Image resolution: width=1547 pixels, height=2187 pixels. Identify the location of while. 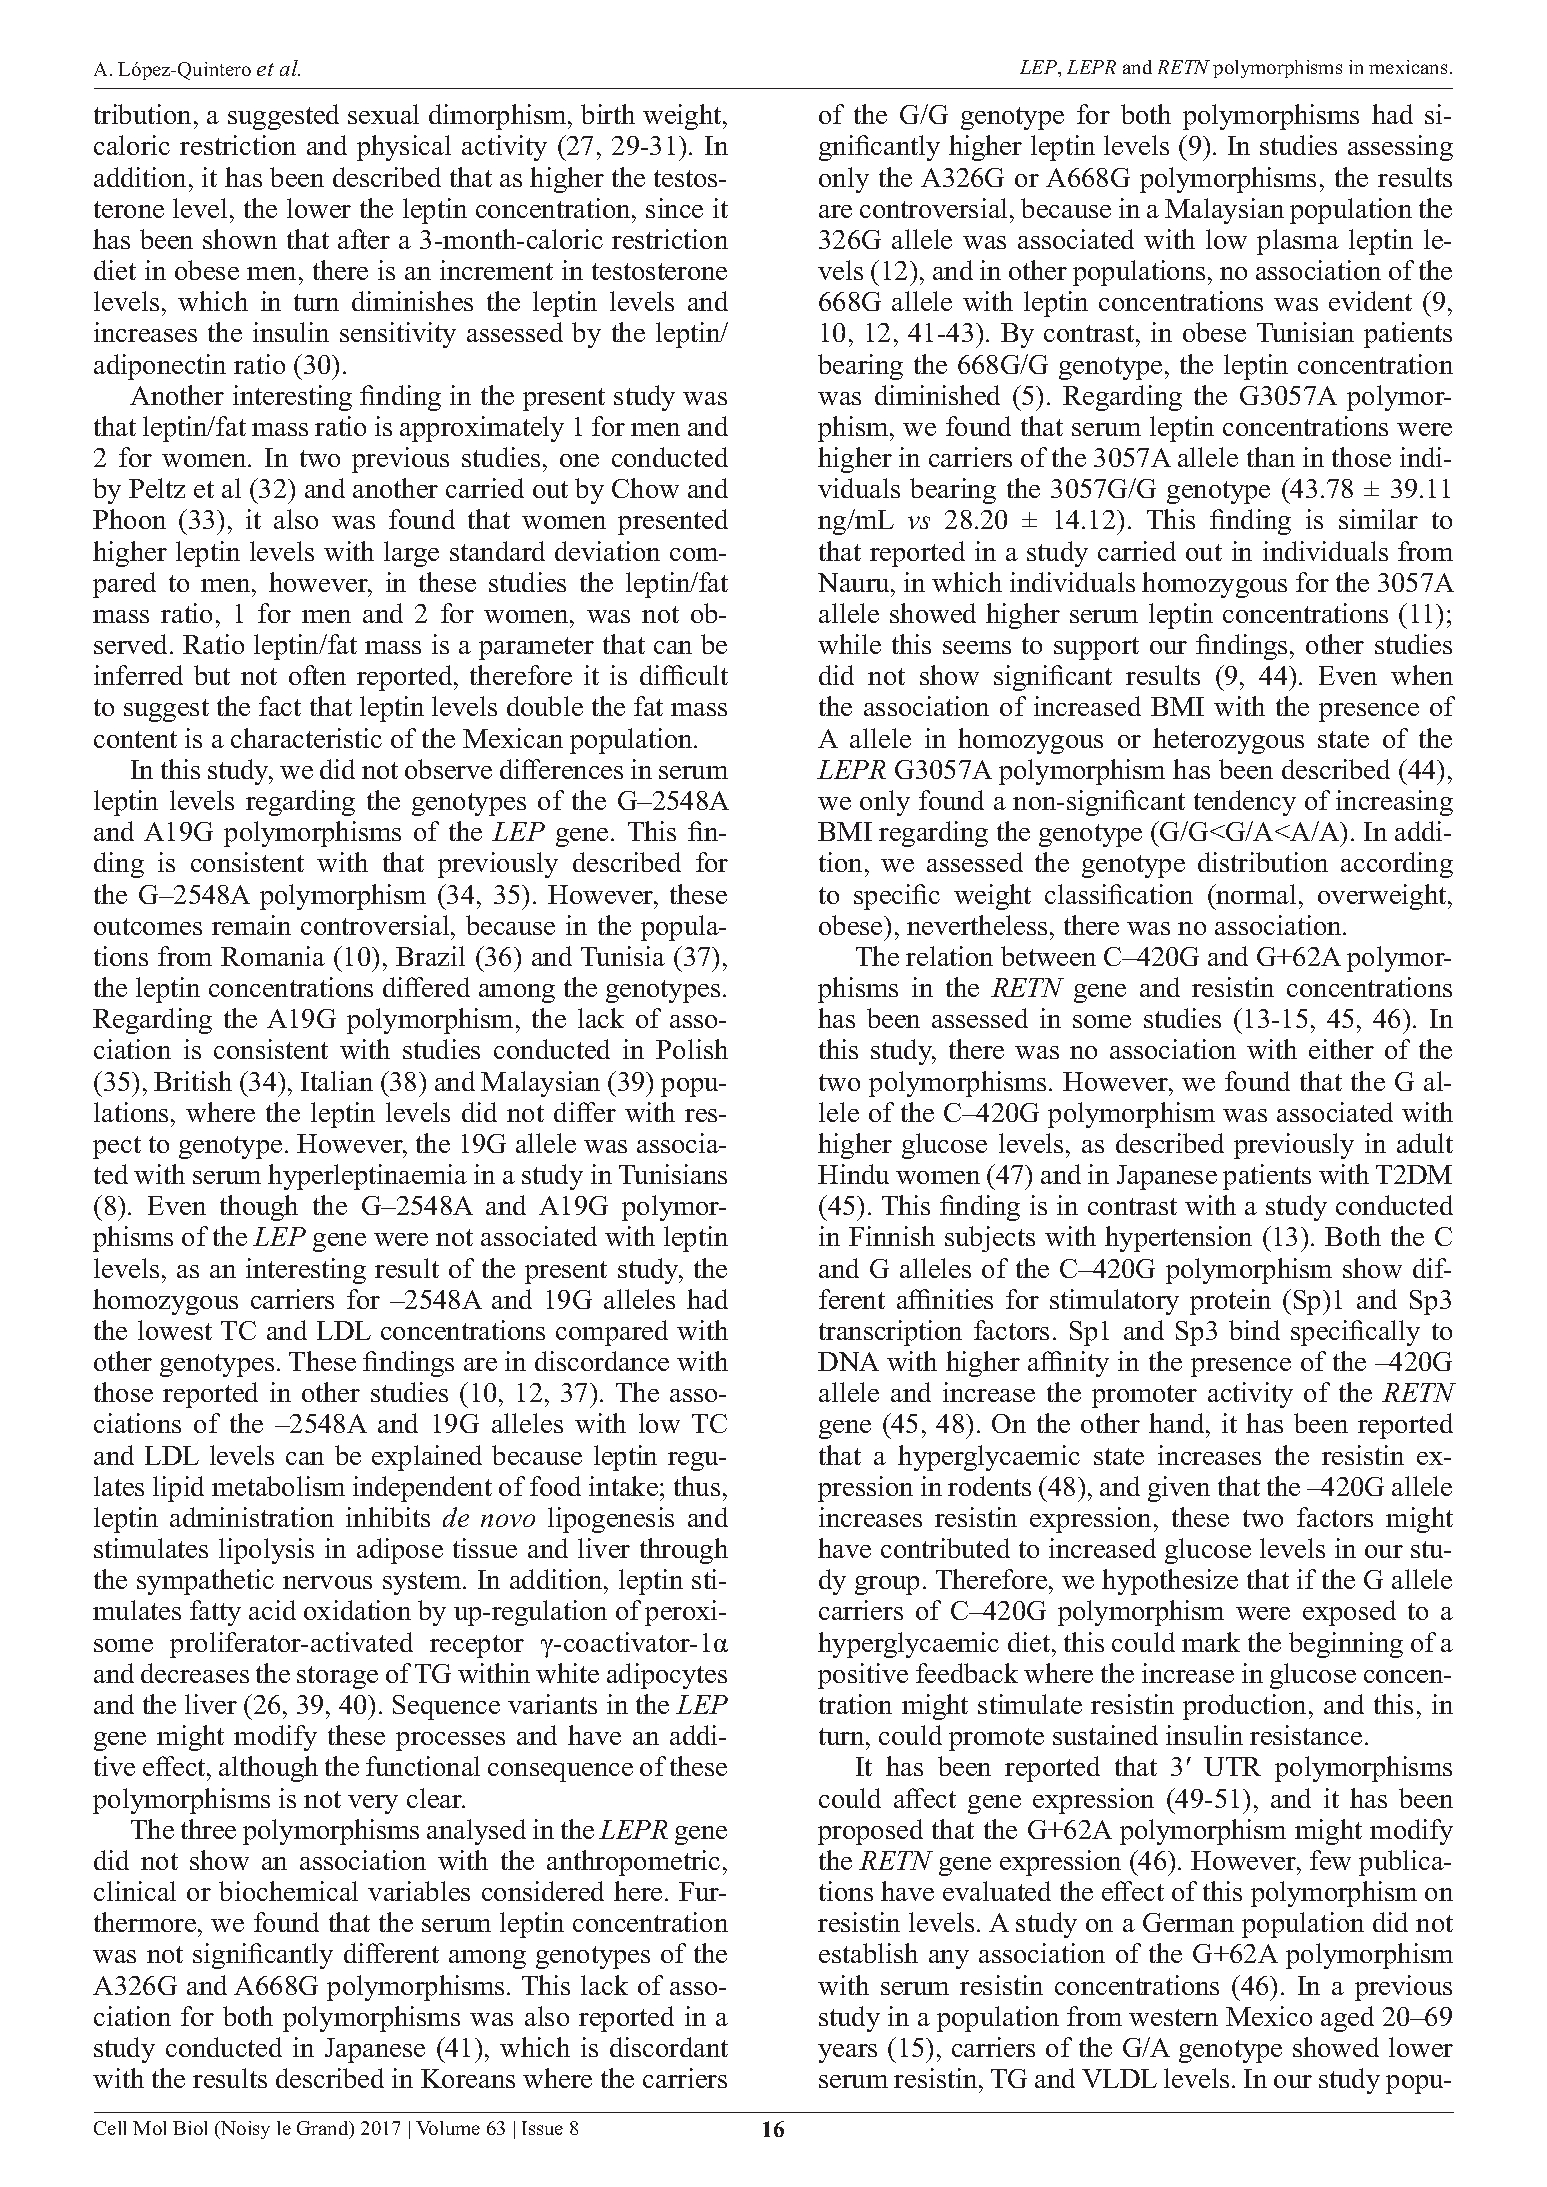
(849, 644).
